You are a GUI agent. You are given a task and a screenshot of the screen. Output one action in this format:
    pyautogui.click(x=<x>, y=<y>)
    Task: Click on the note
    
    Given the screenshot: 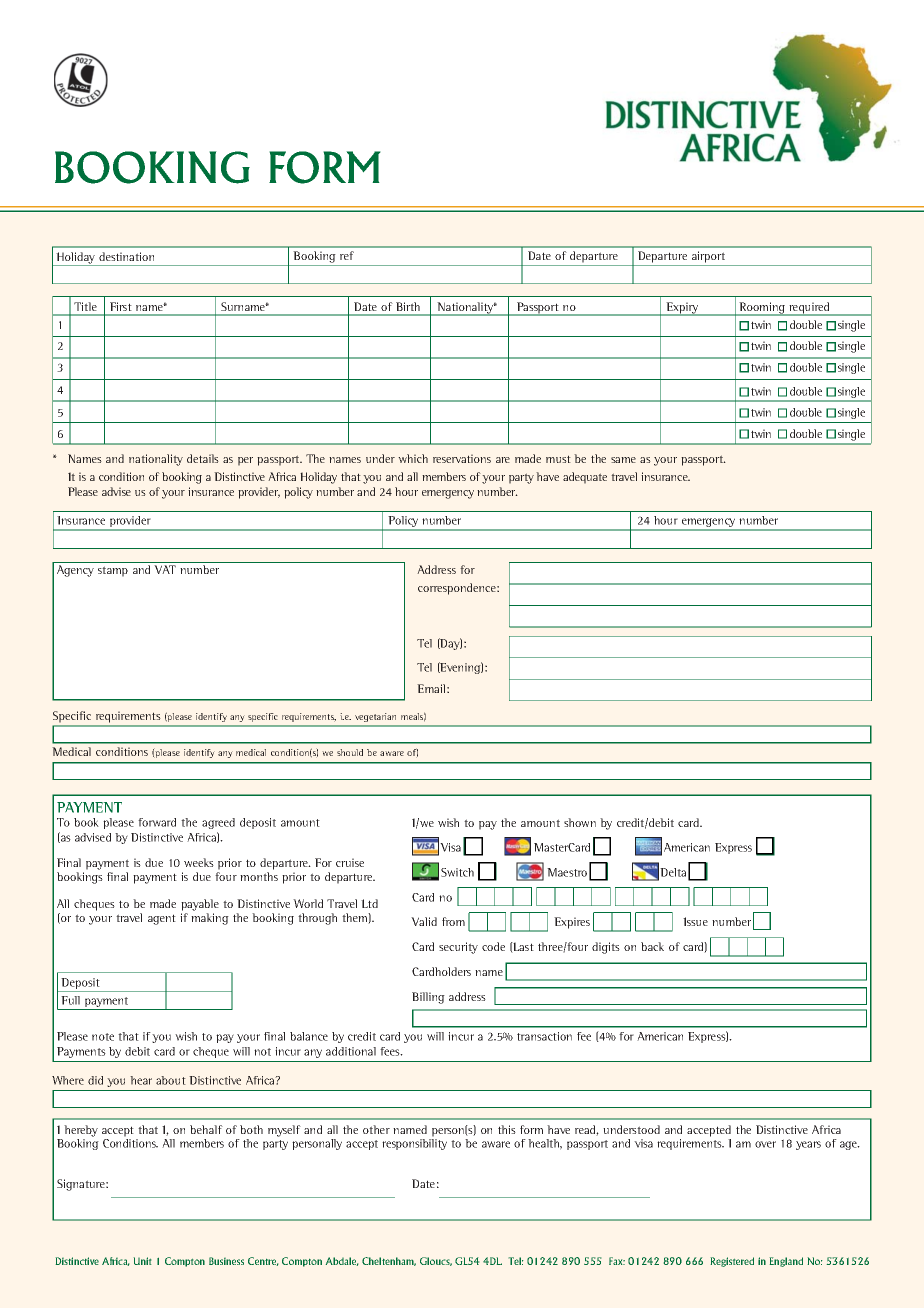 What is the action you would take?
    pyautogui.click(x=103, y=1037)
